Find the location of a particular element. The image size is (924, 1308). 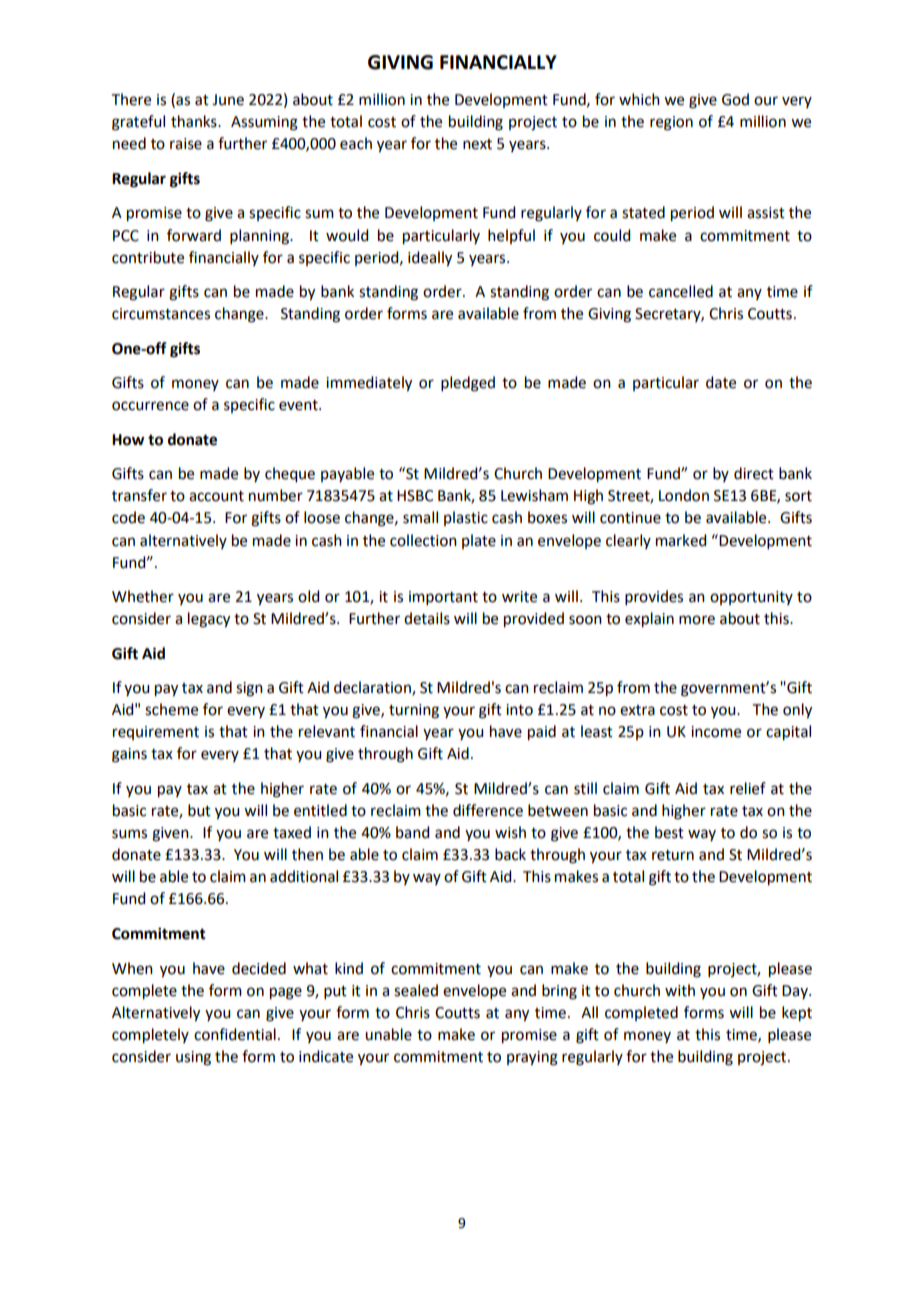

important is located at coordinates (443, 598).
